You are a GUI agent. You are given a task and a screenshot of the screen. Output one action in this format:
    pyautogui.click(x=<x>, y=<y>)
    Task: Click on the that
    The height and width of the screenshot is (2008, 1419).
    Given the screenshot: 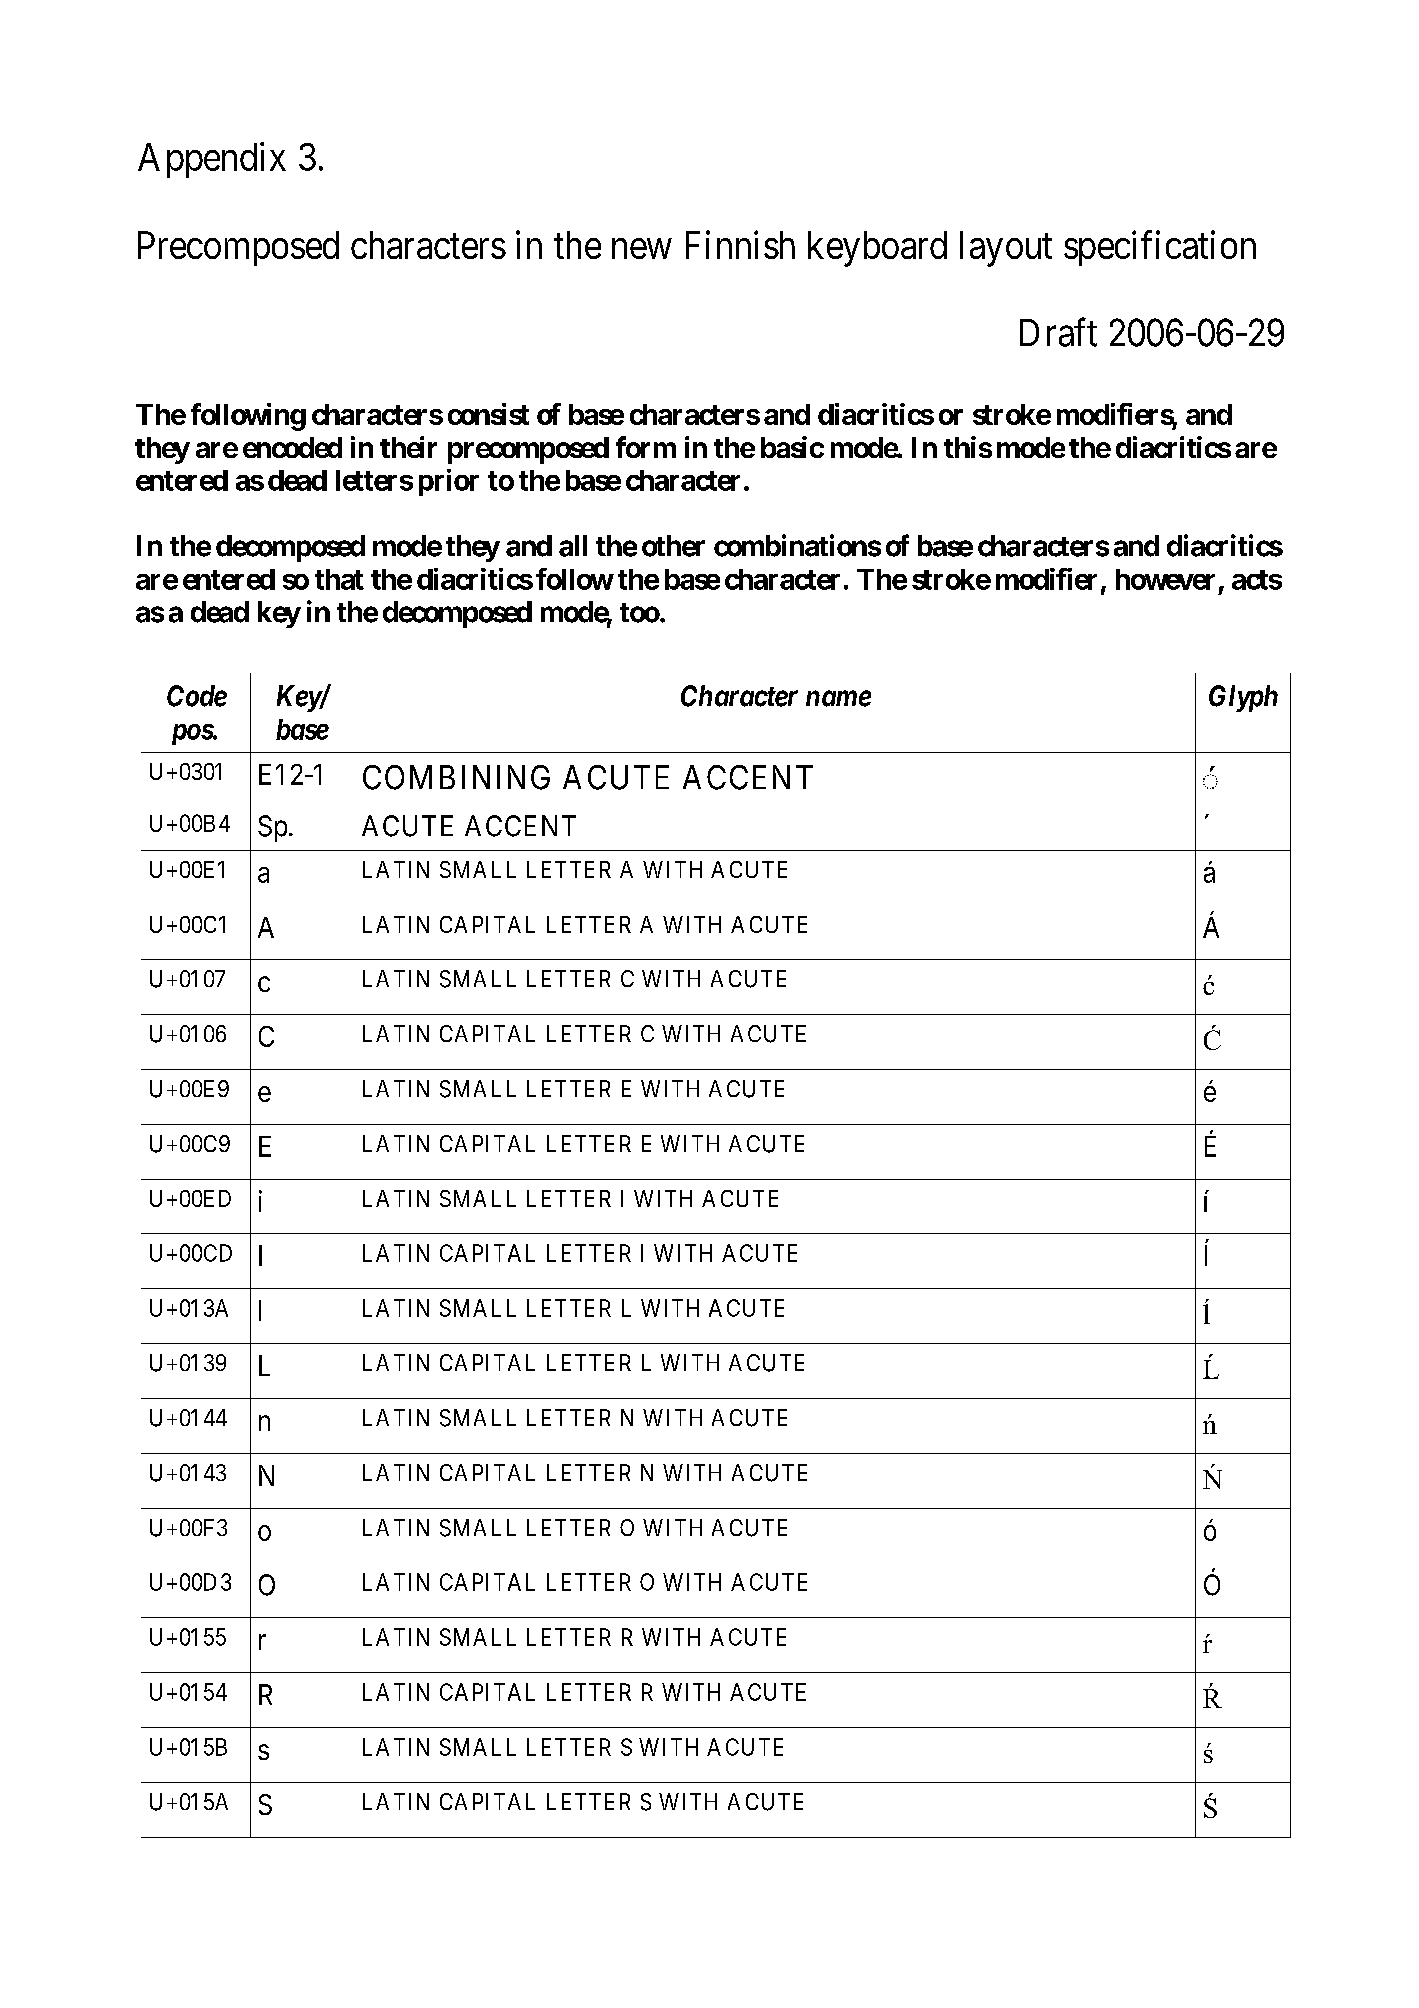 What is the action you would take?
    pyautogui.click(x=339, y=579)
